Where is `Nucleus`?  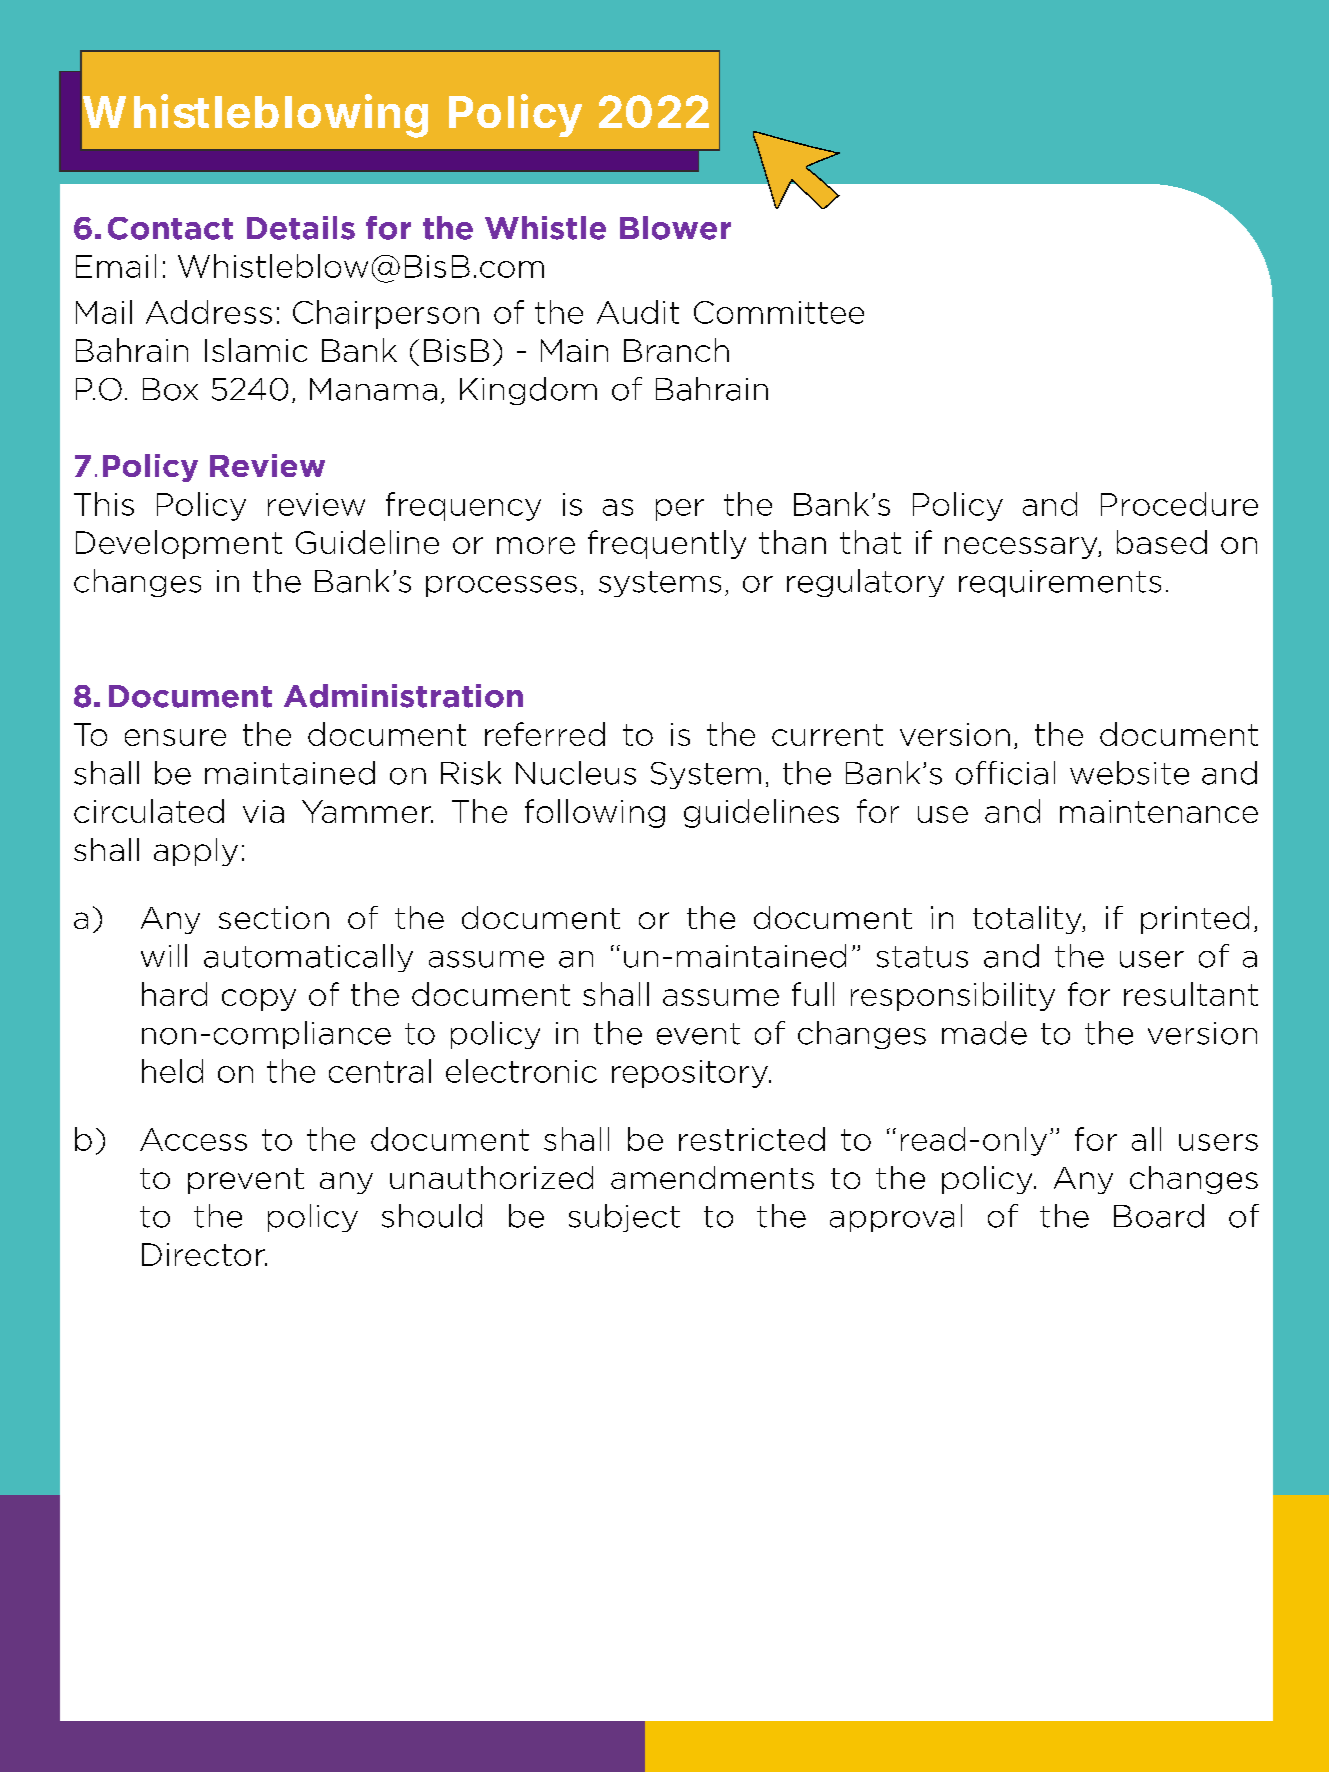
Nucleus is located at coordinates (576, 773).
